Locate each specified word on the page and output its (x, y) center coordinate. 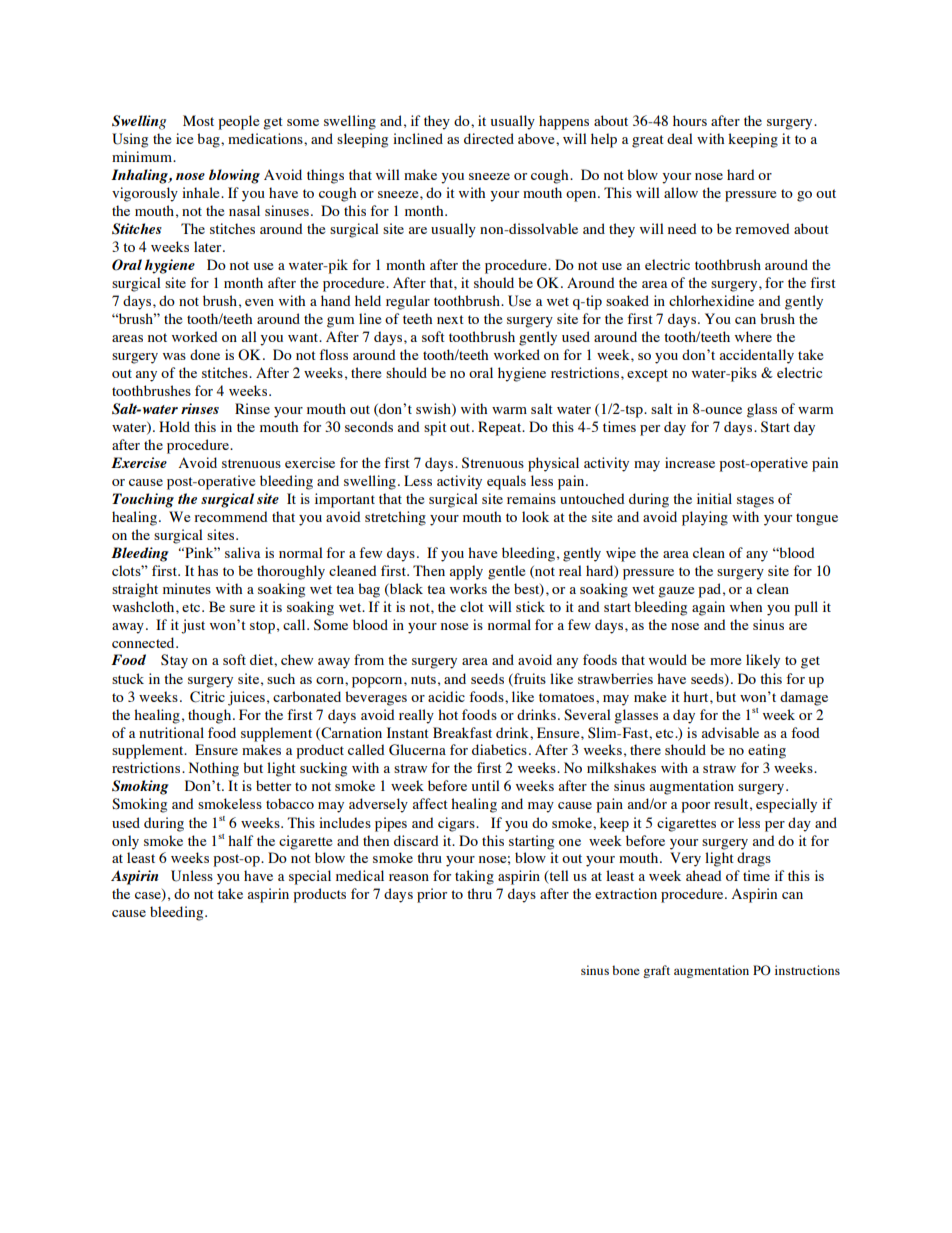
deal (680, 138)
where (753, 336)
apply (466, 572)
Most (198, 120)
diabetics (499, 749)
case (149, 897)
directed (489, 138)
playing (705, 518)
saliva (243, 552)
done (205, 354)
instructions (807, 970)
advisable (730, 732)
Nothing (214, 769)
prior (432, 895)
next (450, 319)
